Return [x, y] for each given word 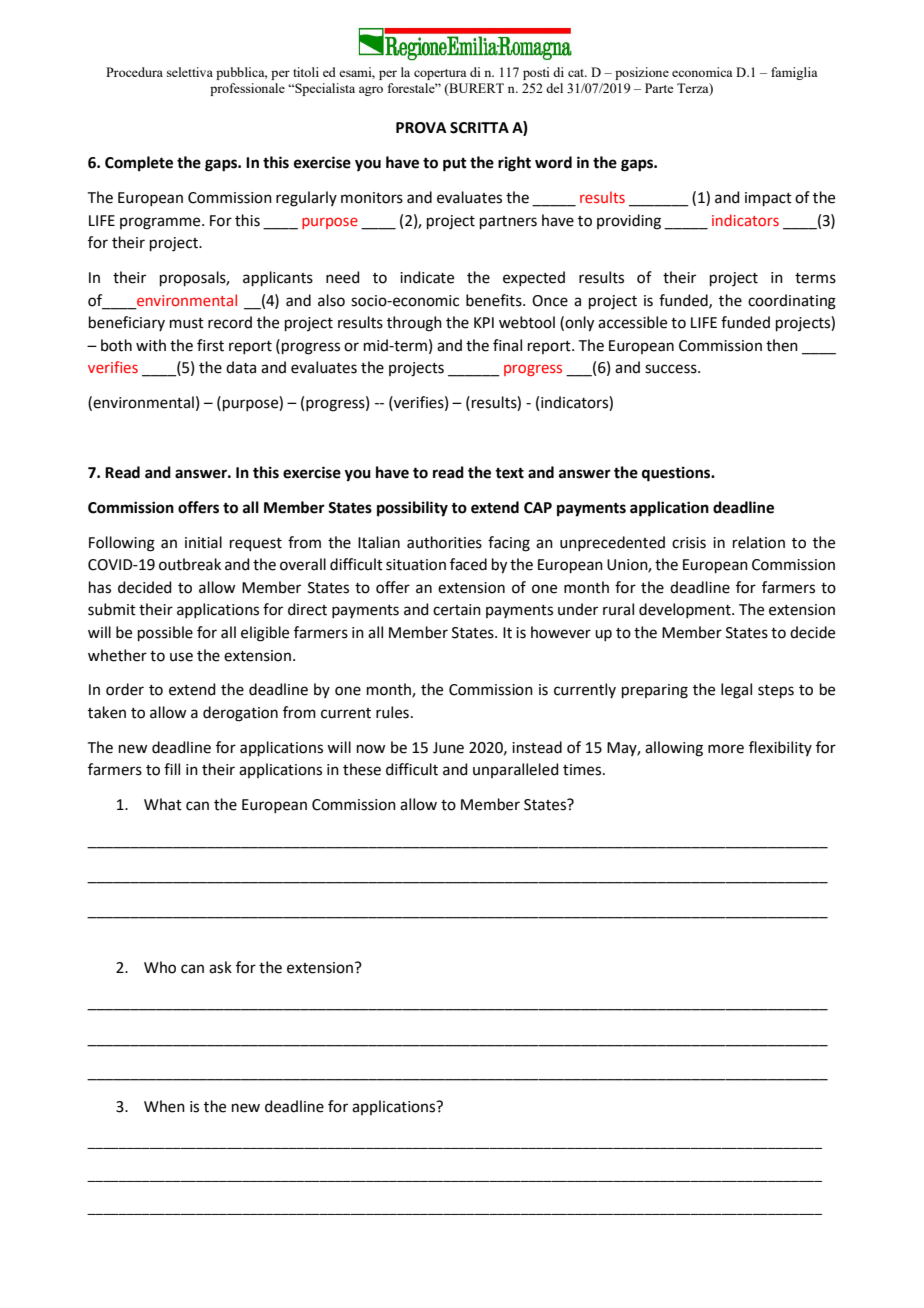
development [686, 610]
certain [457, 610]
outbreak [190, 564]
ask [220, 967]
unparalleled [516, 770]
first [210, 345]
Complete [139, 164]
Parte [659, 88]
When [164, 1106]
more [726, 749]
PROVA [421, 128]
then [782, 345]
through [414, 324]
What [163, 804]
